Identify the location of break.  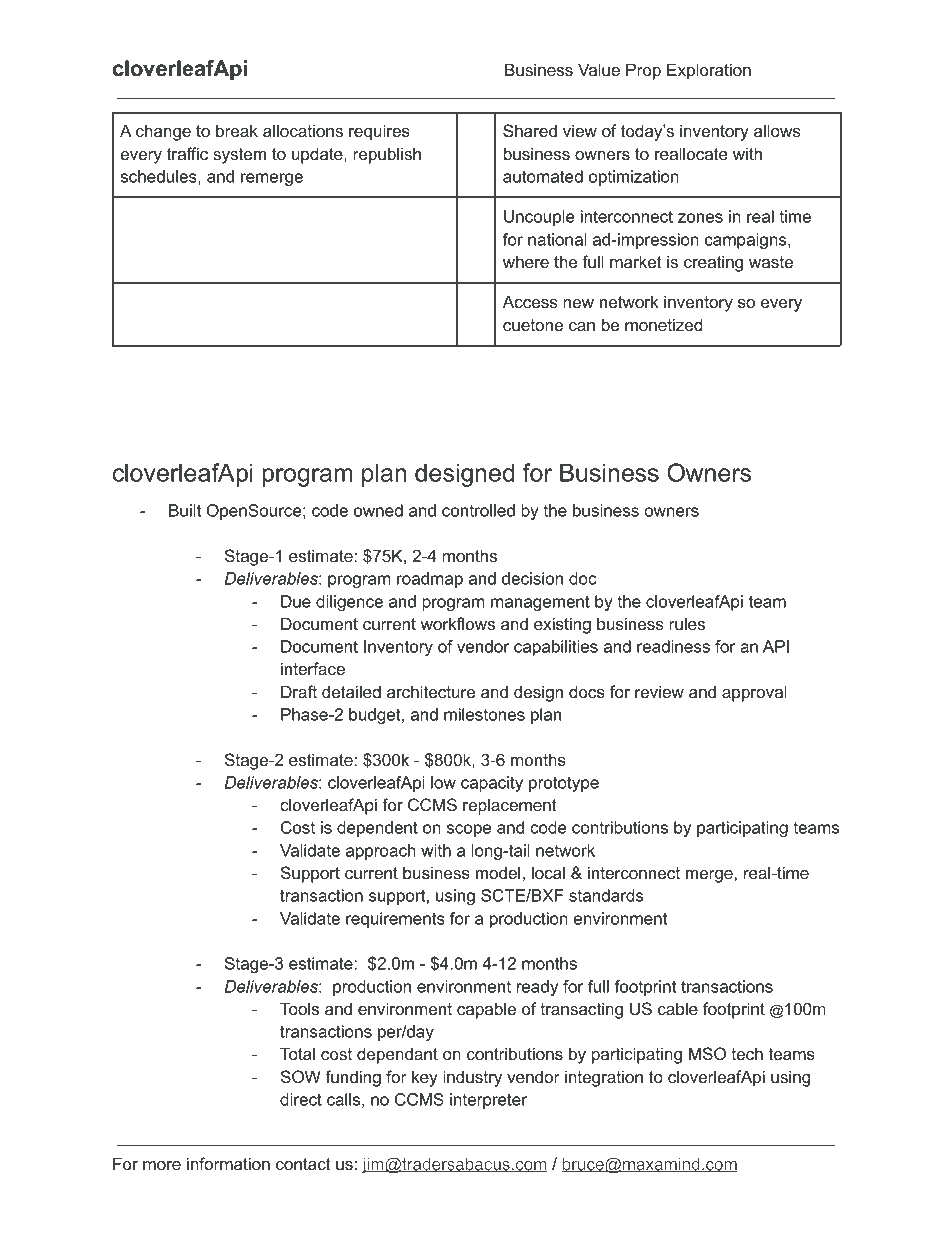
(237, 130).
